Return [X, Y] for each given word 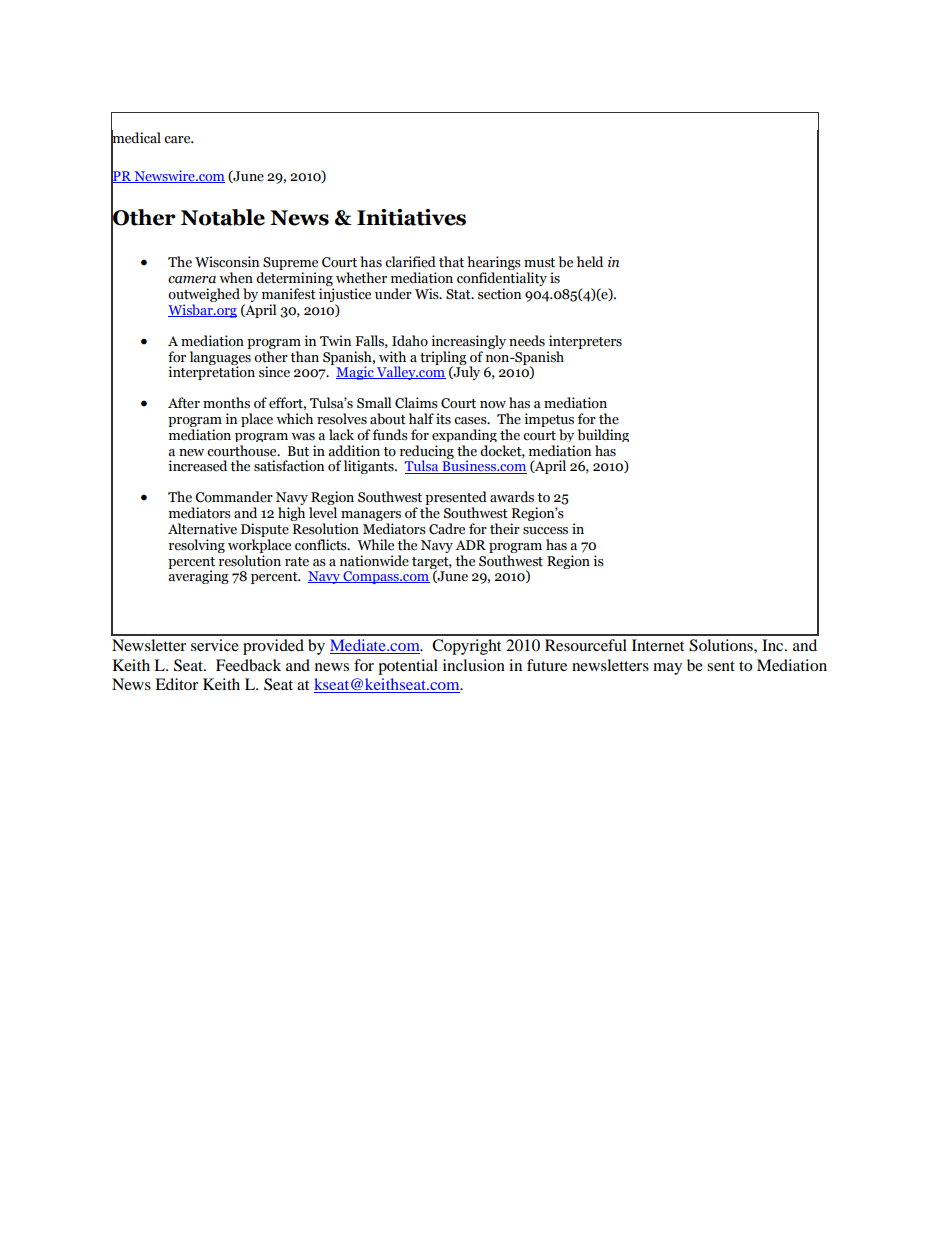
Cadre [447, 529]
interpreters [585, 342]
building [603, 435]
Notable [223, 217]
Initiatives [411, 217]
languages [220, 357]
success [545, 531]
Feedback [248, 665]
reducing [427, 453]
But [298, 451]
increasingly [468, 342]
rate [297, 562]
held [590, 262]
